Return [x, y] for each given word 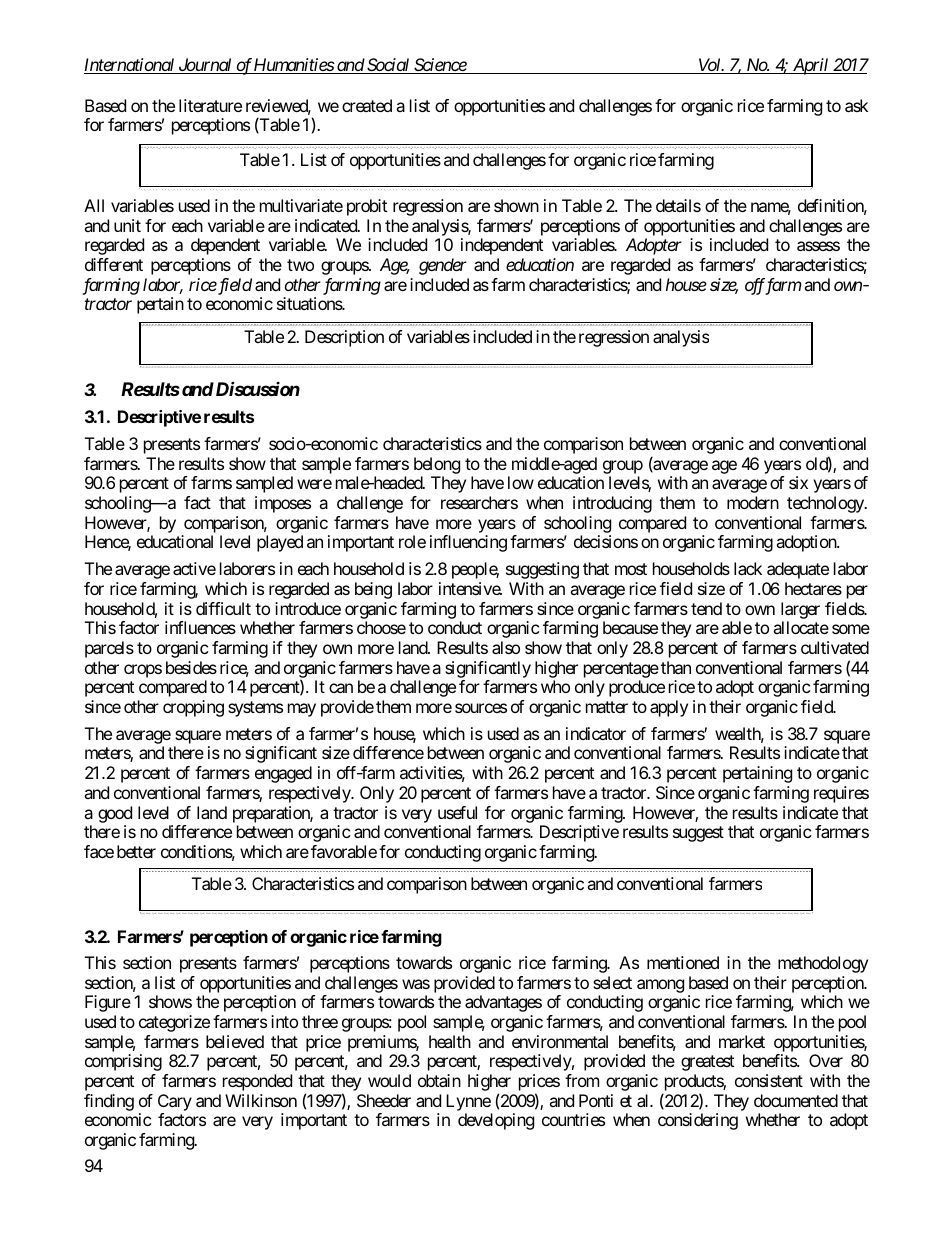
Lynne [469, 1104]
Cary [175, 1104]
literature [210, 105]
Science [440, 66]
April [810, 66]
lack [748, 568]
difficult [223, 608]
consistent [769, 1080]
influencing [468, 543]
